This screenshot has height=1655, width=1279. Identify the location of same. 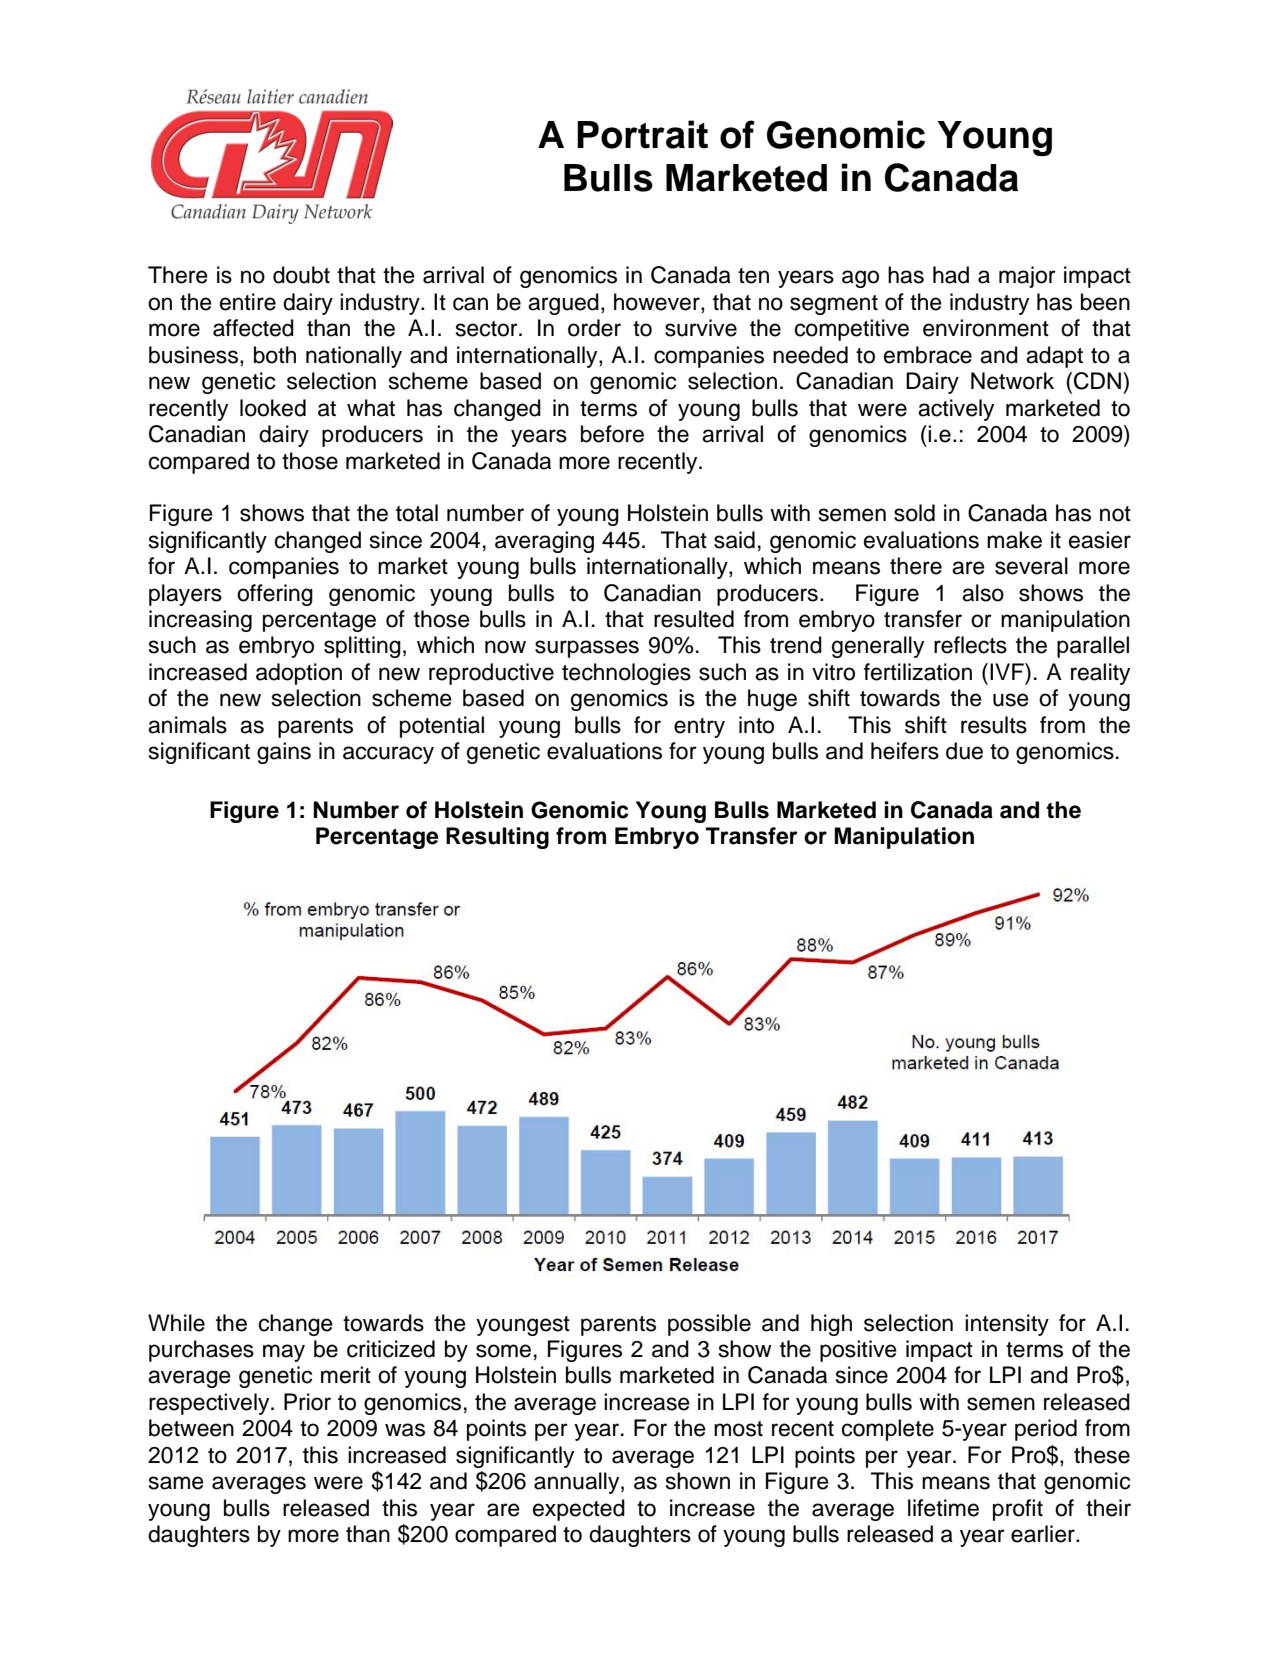
(176, 1483).
